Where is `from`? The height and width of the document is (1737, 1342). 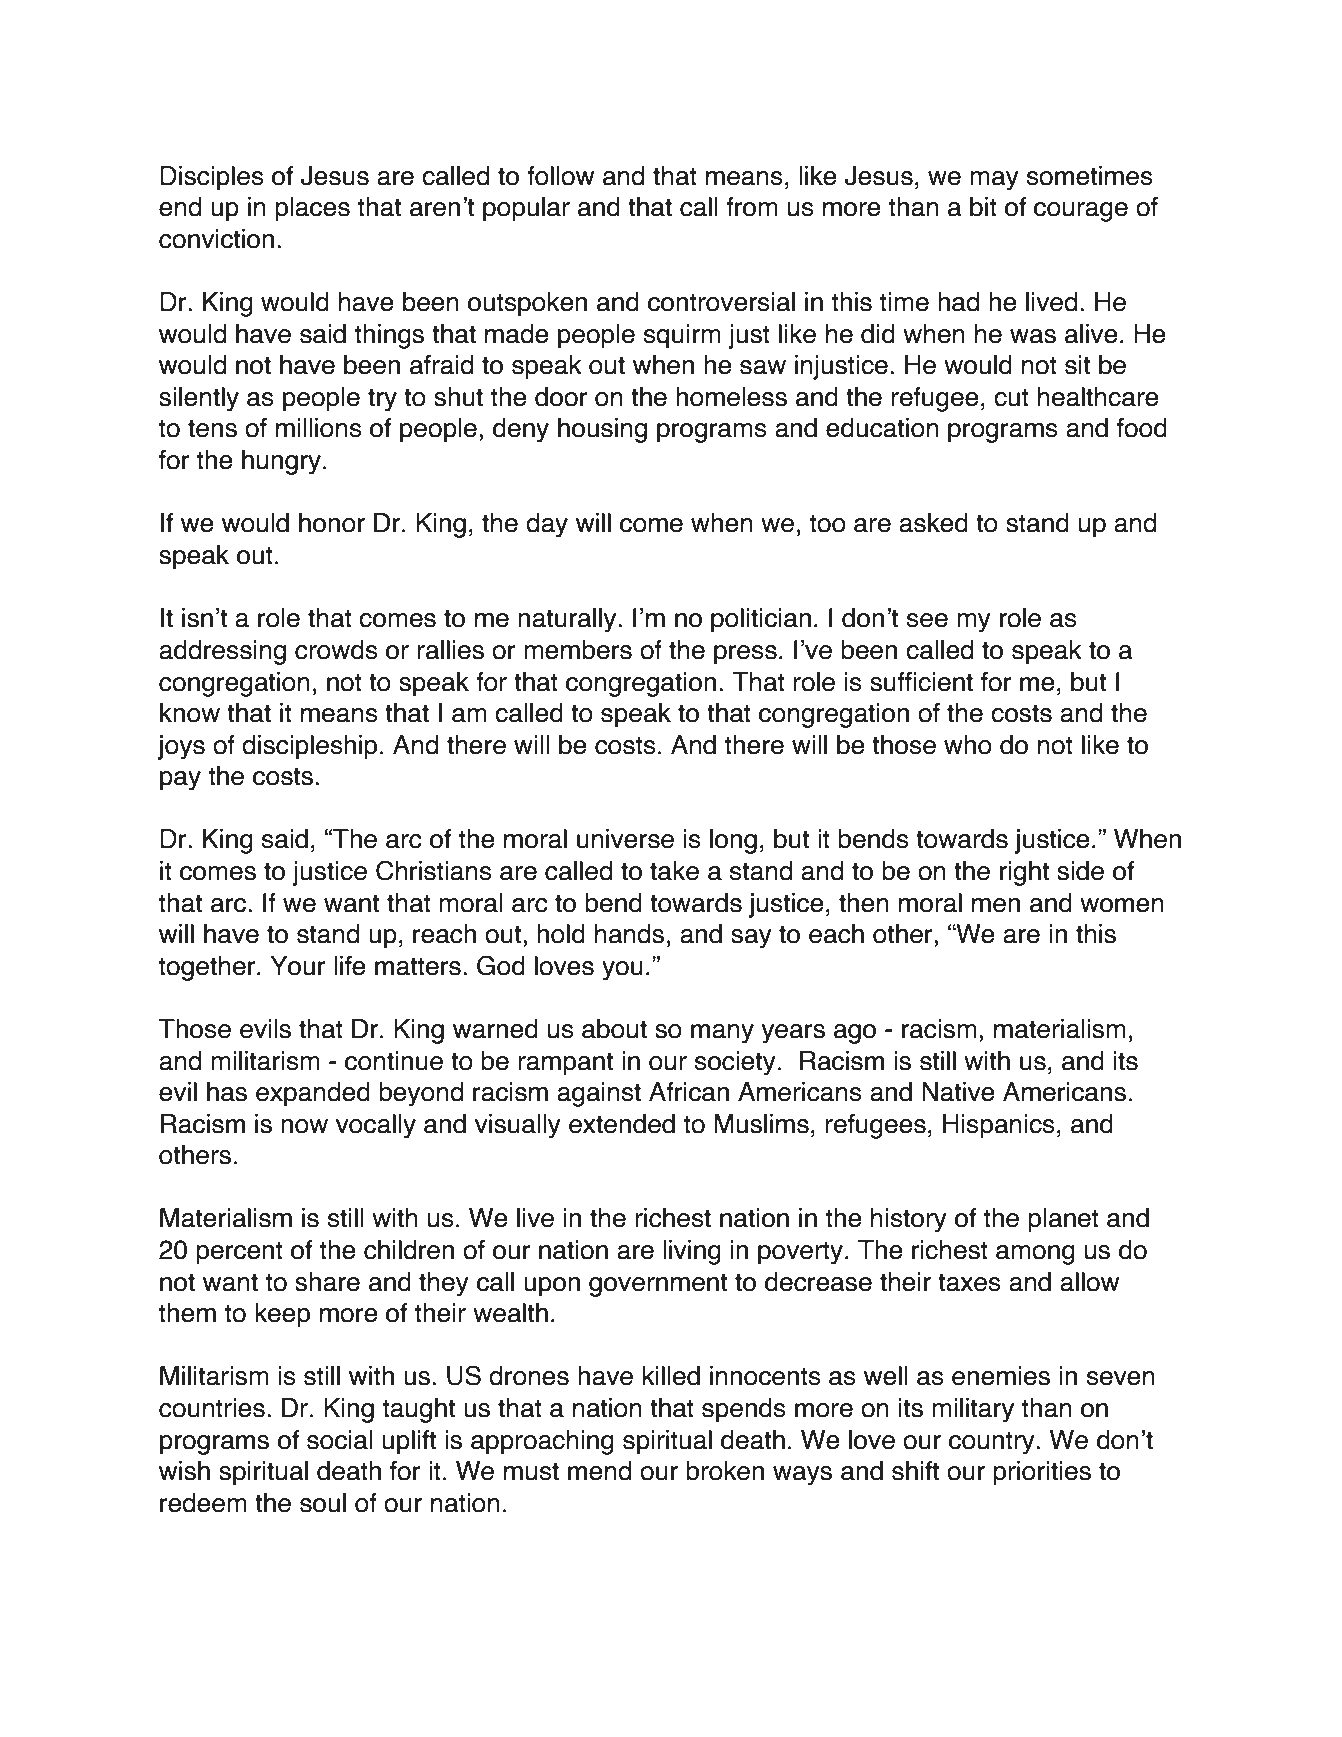 from is located at coordinates (752, 207).
